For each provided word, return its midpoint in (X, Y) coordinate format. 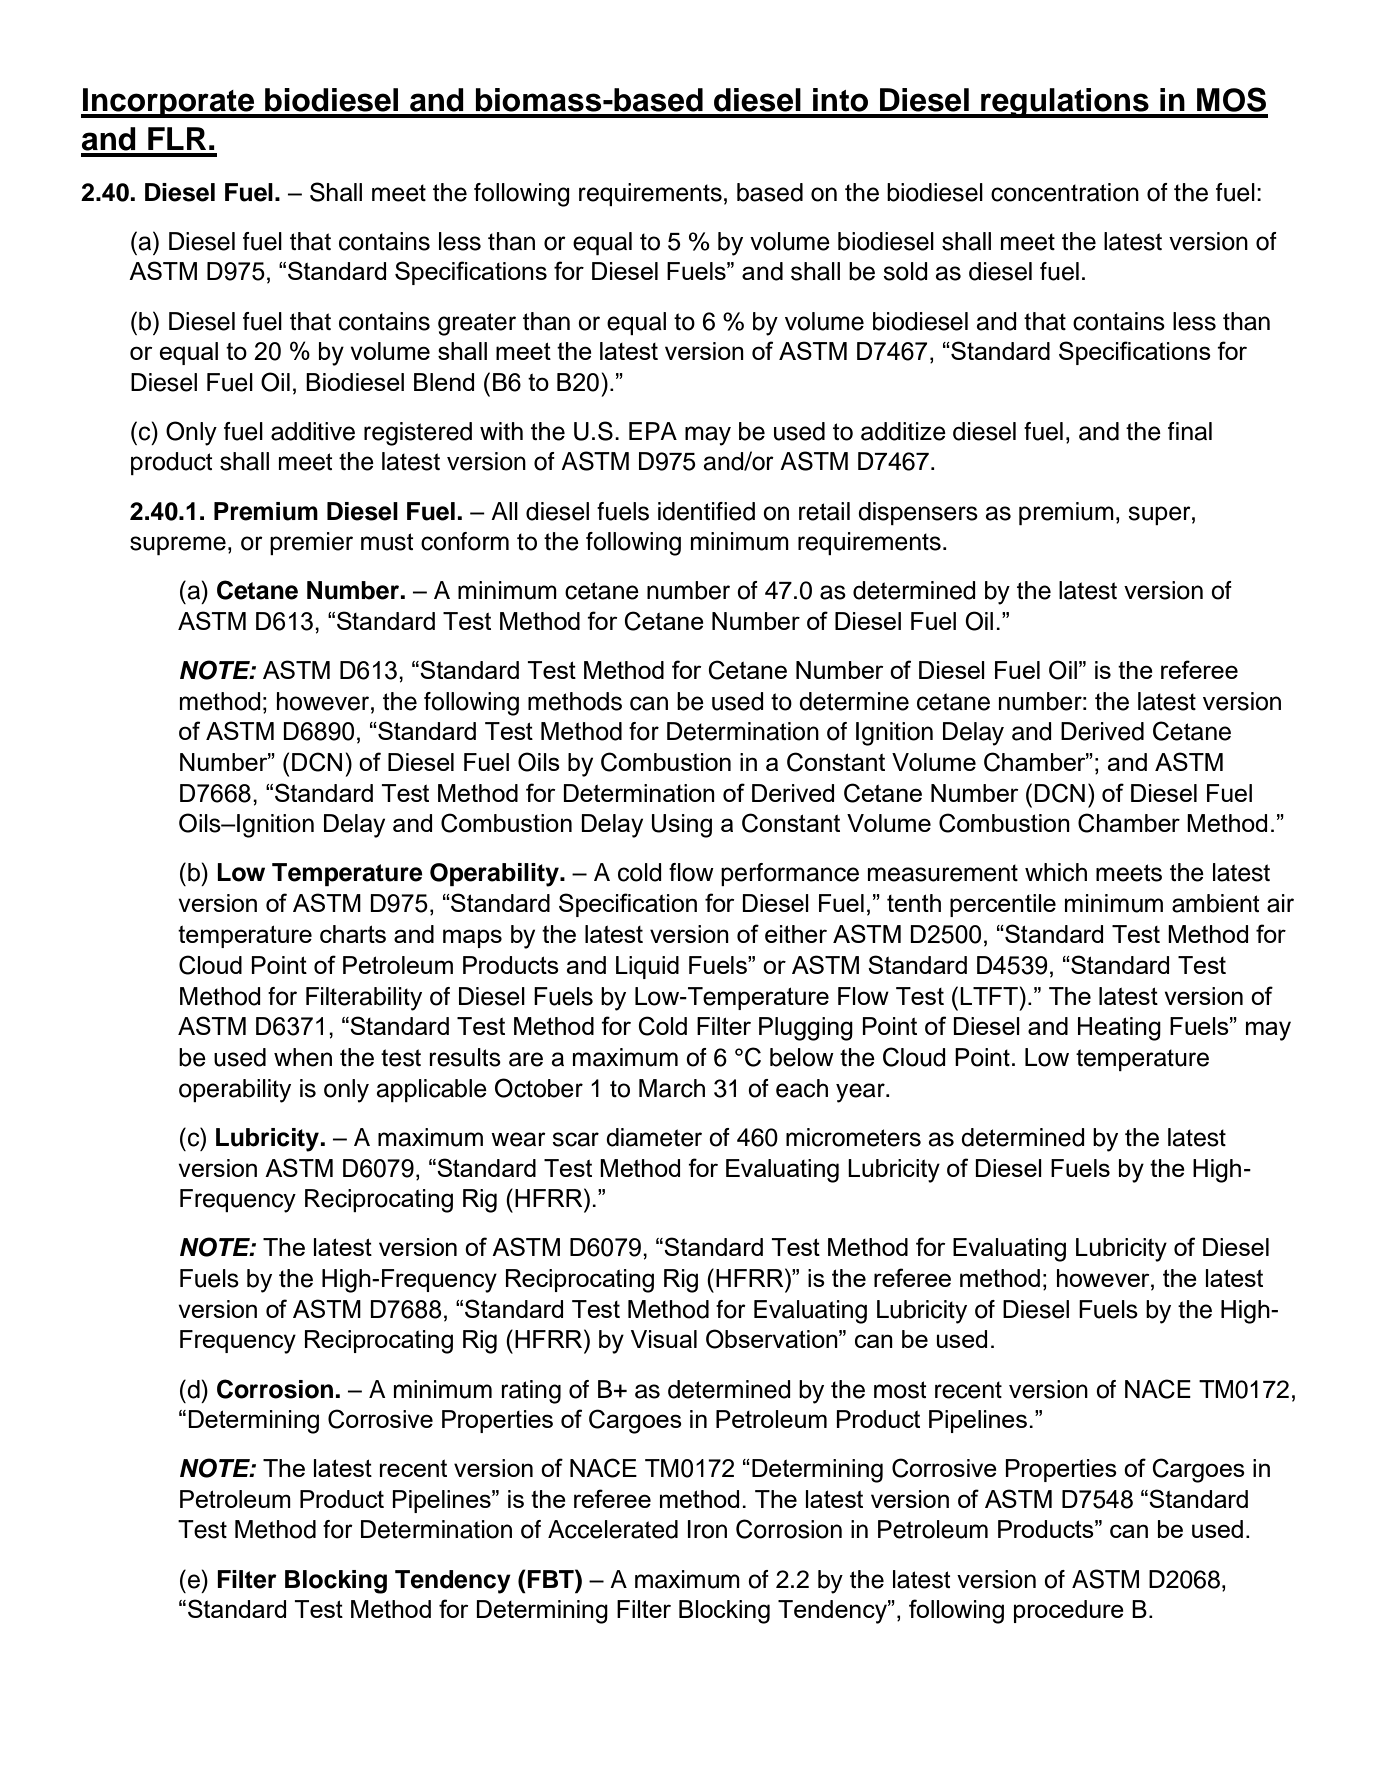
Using (682, 826)
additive (313, 431)
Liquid (647, 967)
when (303, 1057)
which (1056, 872)
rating (531, 1392)
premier (311, 543)
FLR (177, 138)
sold (905, 271)
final (1190, 431)
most (900, 1390)
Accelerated (613, 1529)
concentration (1065, 192)
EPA (653, 431)
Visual (664, 1339)
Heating (1119, 1029)
